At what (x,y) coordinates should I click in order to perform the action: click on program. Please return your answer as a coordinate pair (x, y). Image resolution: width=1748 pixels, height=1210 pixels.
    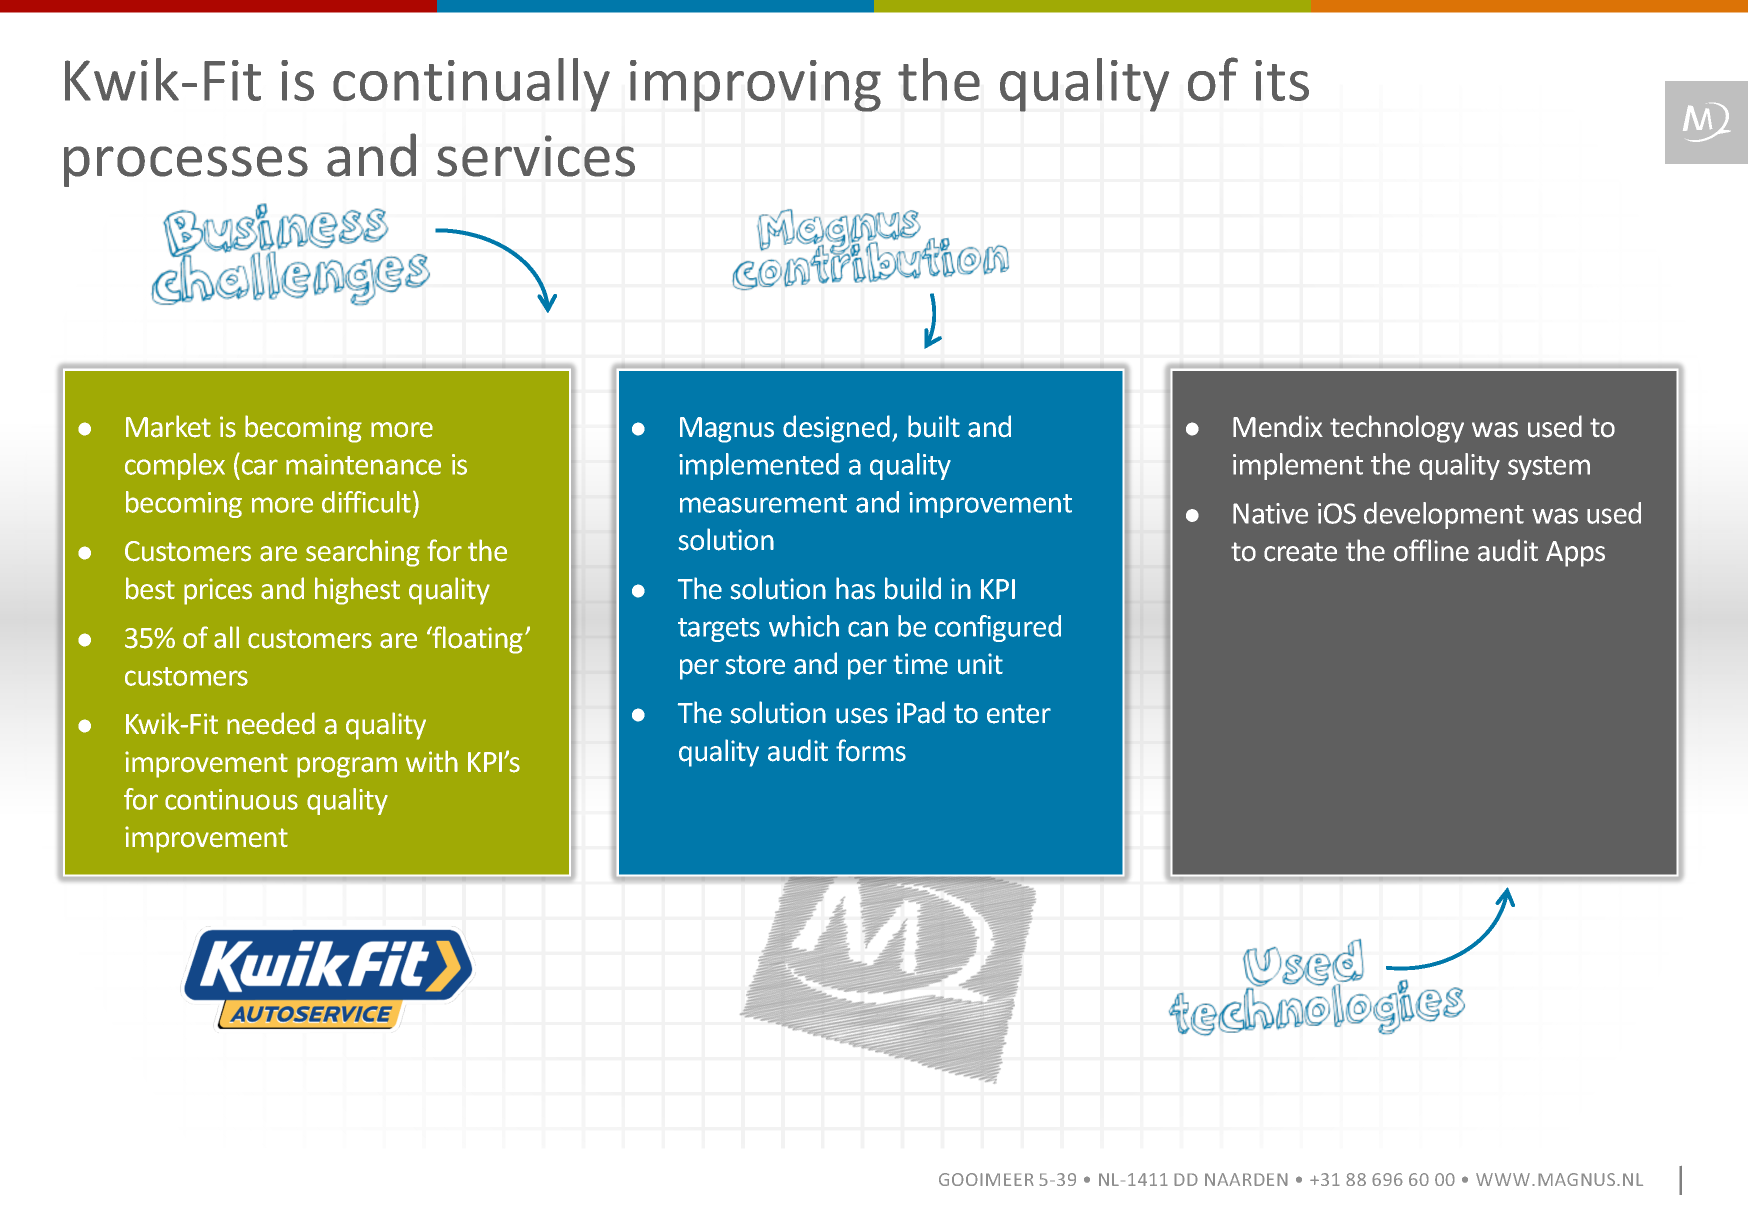
    Looking at the image, I should click on (347, 767).
